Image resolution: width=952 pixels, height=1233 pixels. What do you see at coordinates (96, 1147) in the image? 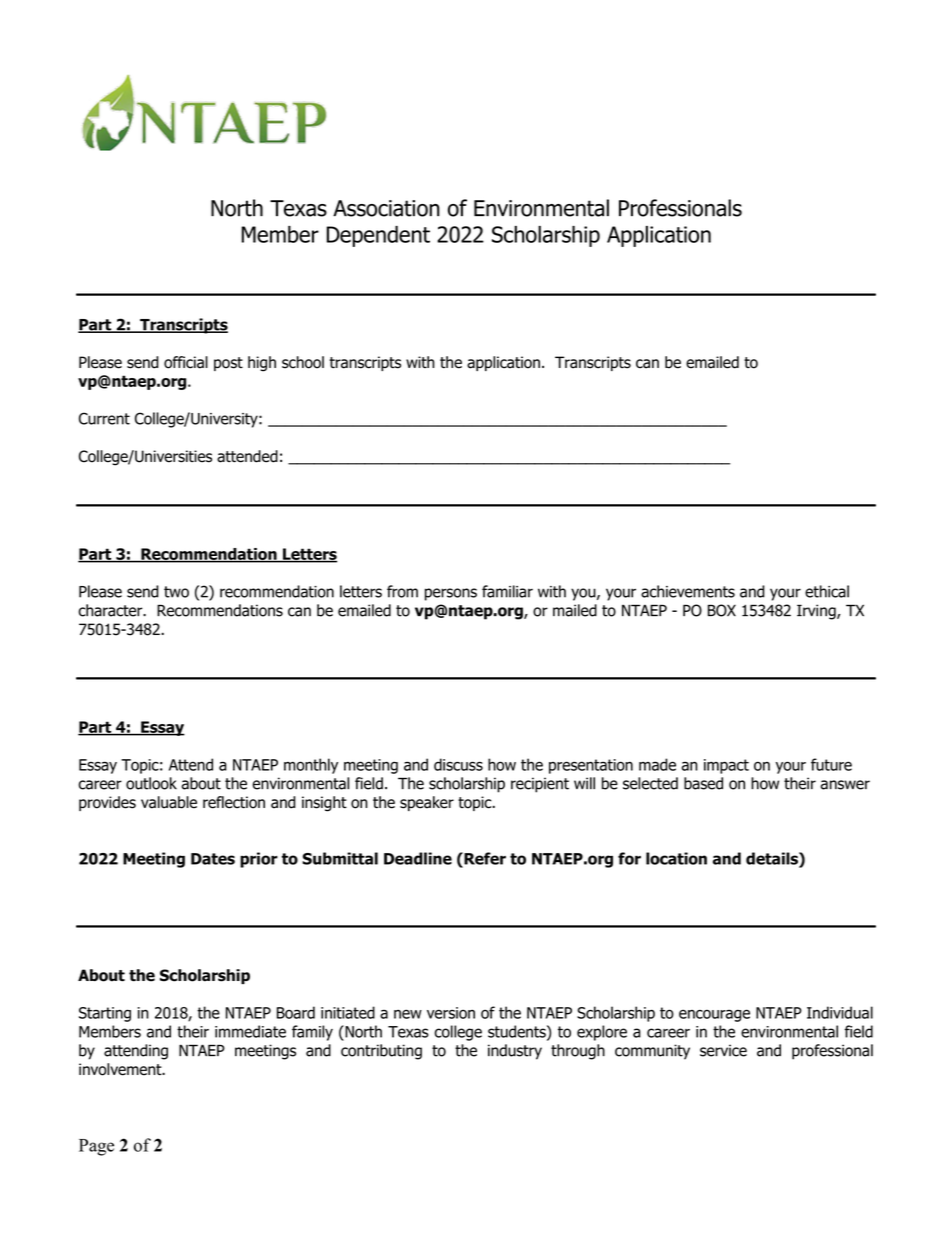
I see `Page` at bounding box center [96, 1147].
